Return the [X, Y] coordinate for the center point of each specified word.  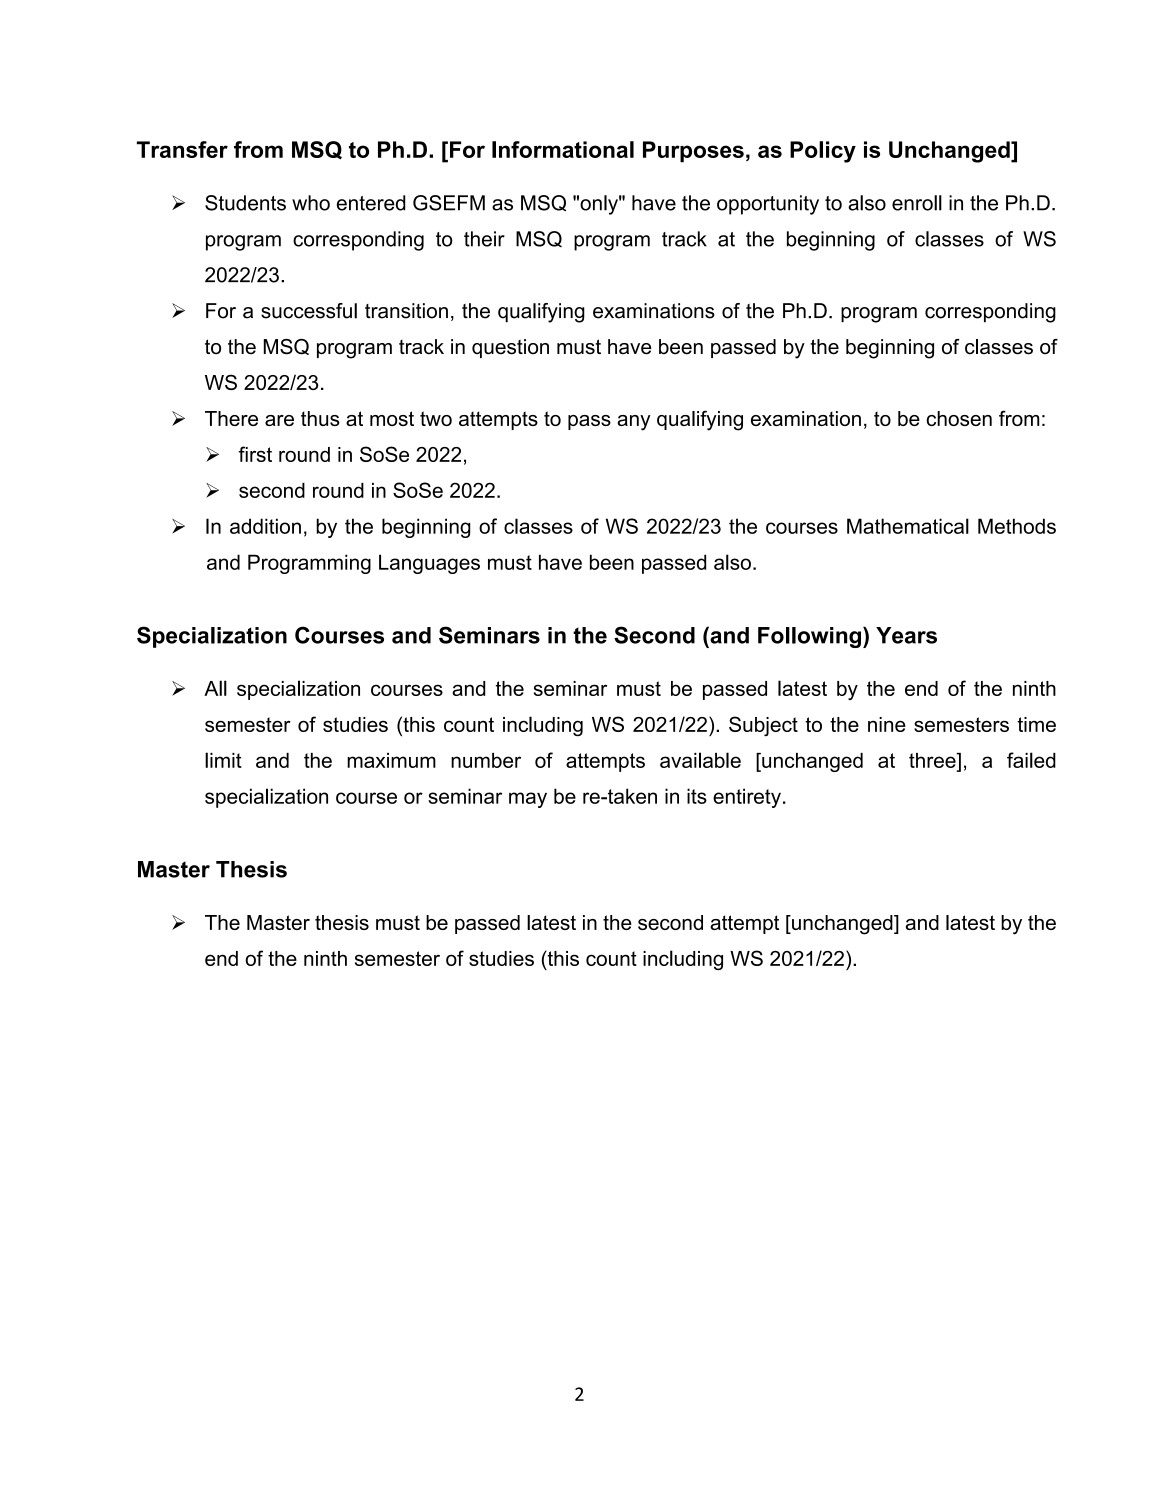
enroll [917, 203]
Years [906, 635]
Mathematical [908, 526]
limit [223, 760]
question [510, 348]
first [255, 454]
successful [309, 311]
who [311, 203]
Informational [563, 149]
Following [809, 637]
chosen [959, 418]
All [215, 688]
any [633, 423]
